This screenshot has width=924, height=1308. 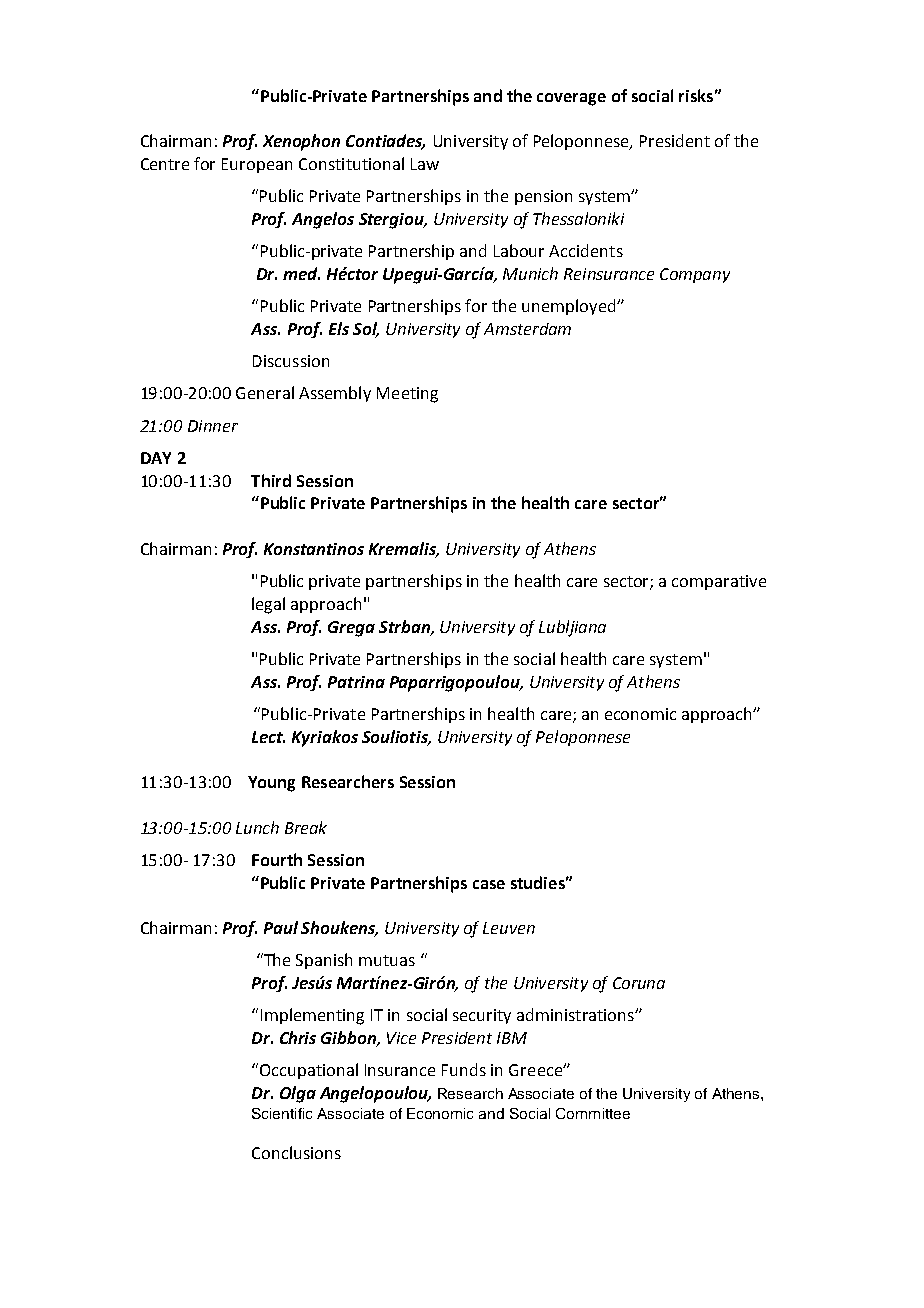 What do you see at coordinates (464, 1069) in the screenshot?
I see `Funds` at bounding box center [464, 1069].
